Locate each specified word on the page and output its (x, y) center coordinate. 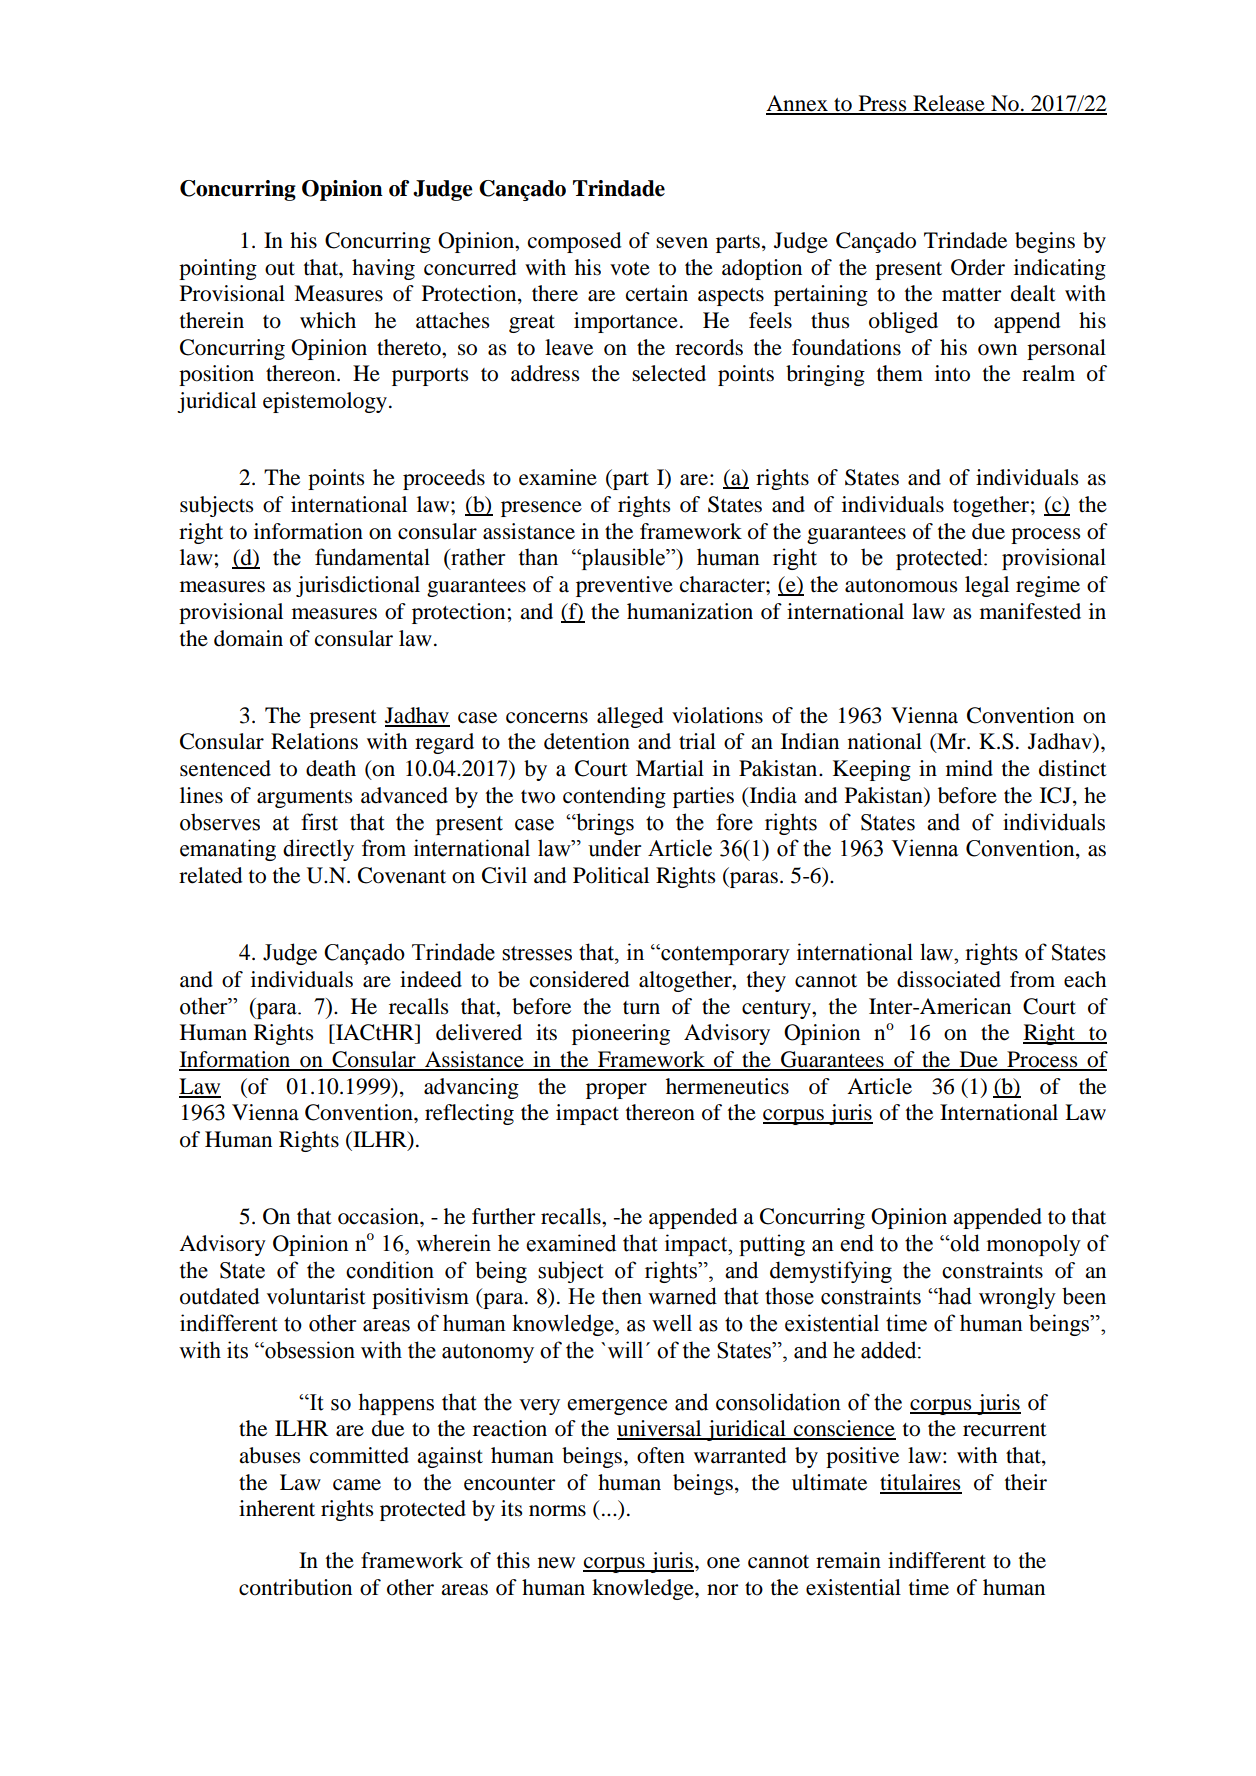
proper (616, 1091)
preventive (624, 586)
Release (949, 104)
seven (682, 243)
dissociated (949, 979)
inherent (277, 1508)
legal (987, 586)
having (383, 269)
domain (248, 638)
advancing (471, 1088)
